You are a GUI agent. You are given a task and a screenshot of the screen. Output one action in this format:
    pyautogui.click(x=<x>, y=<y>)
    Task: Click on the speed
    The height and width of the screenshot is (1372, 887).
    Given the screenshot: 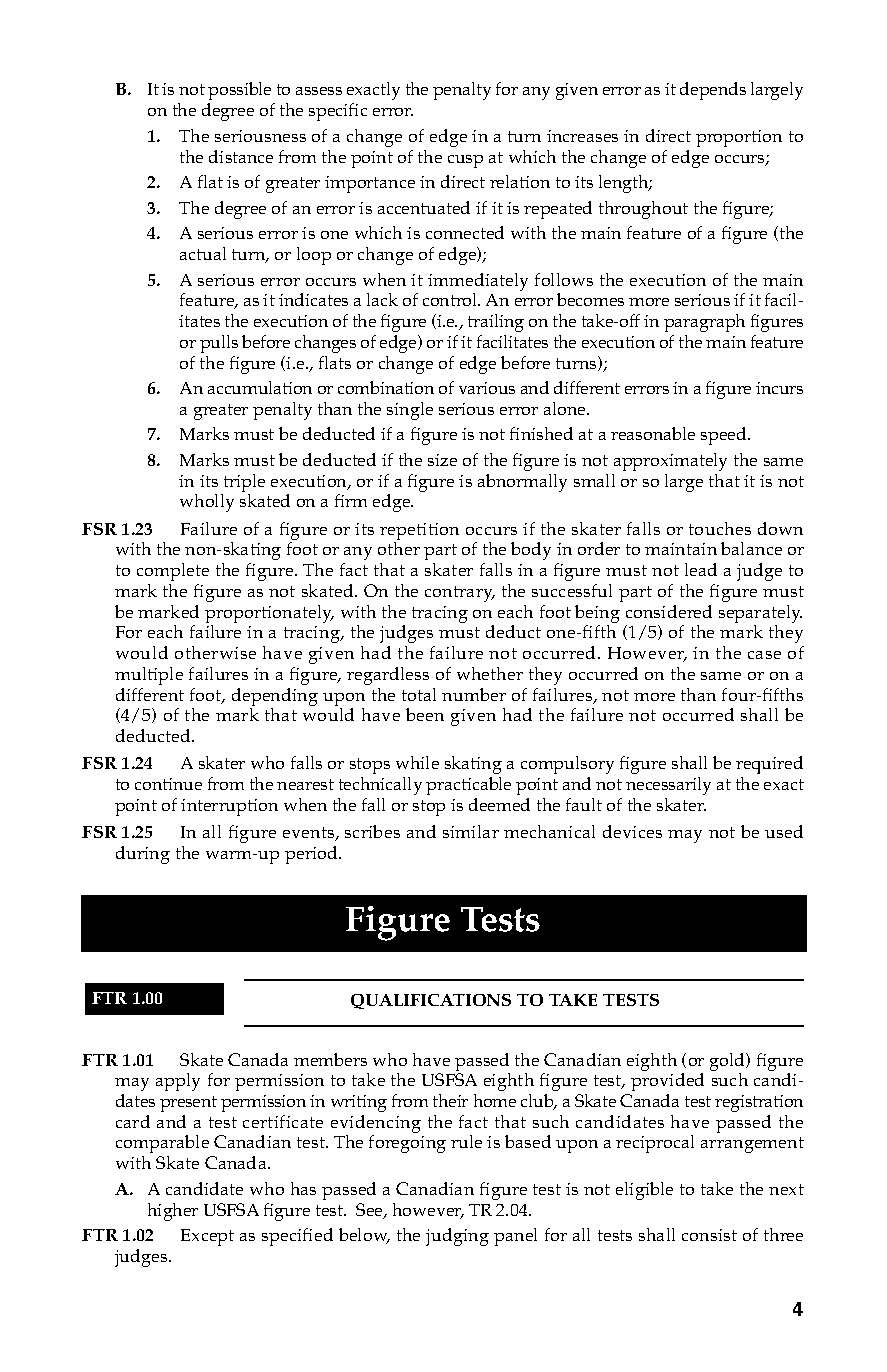 What is the action you would take?
    pyautogui.click(x=725, y=436)
